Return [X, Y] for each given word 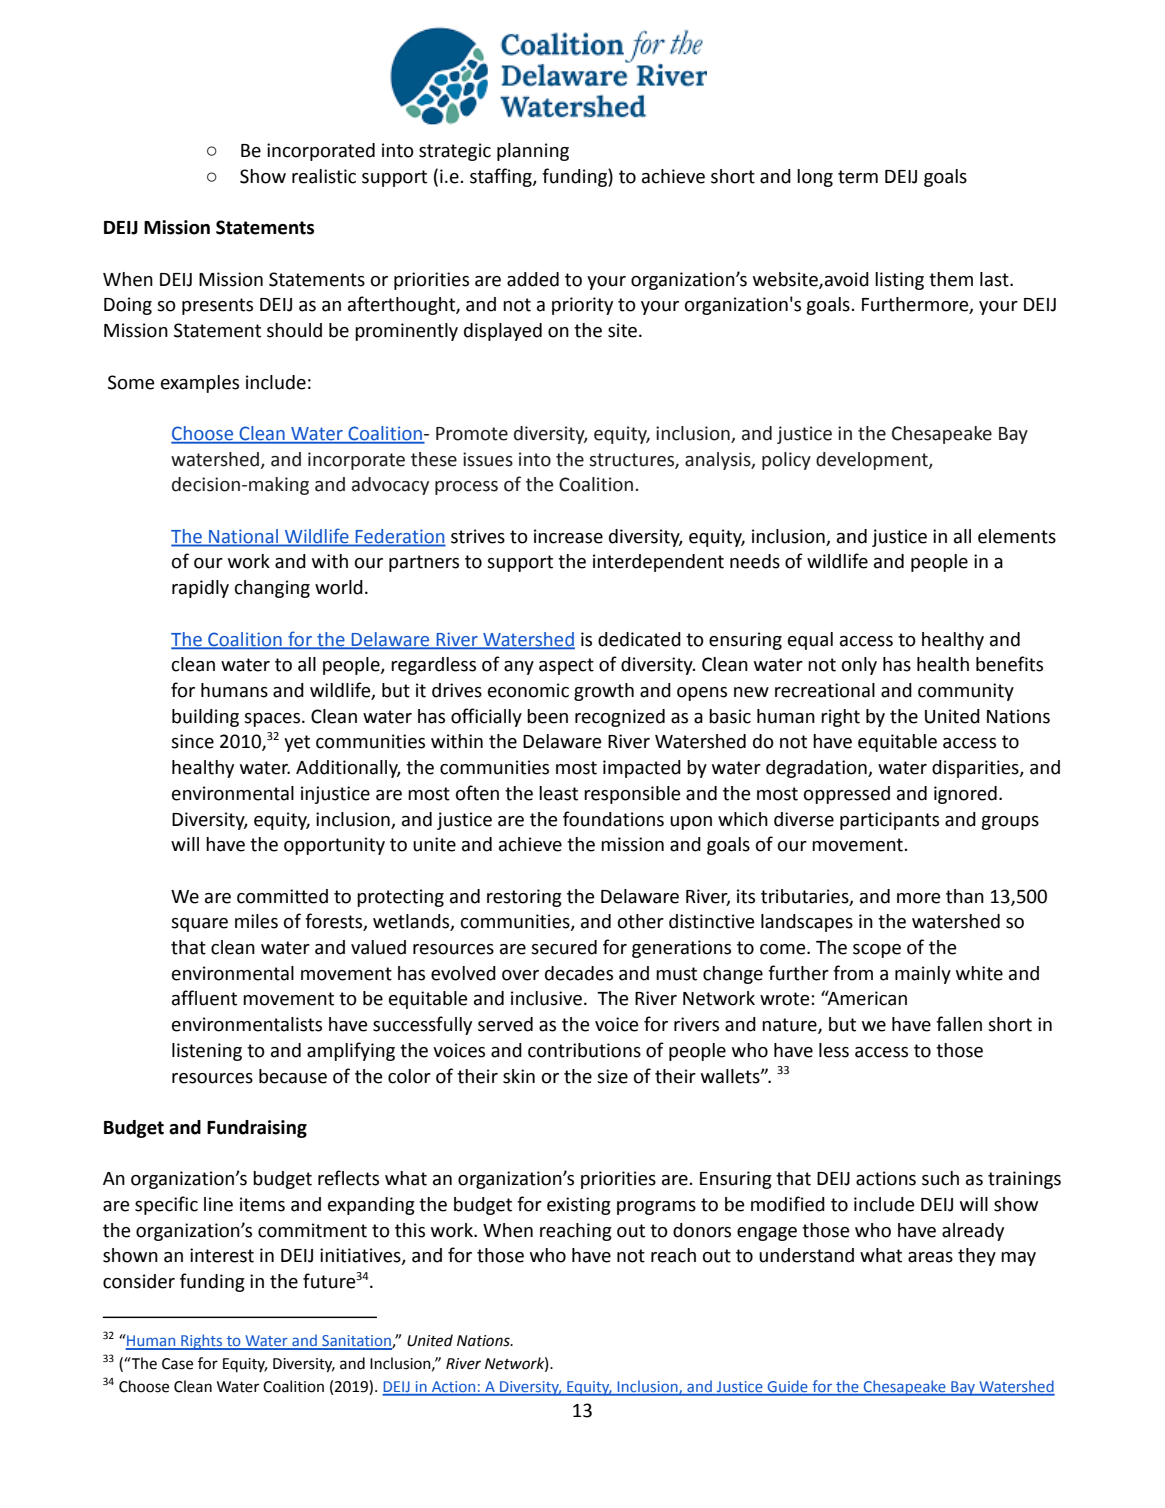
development [873, 461]
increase [568, 536]
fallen [959, 1024]
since [192, 741]
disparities [976, 769]
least [558, 793]
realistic [324, 176]
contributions [584, 1050]
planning [533, 152]
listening [207, 1052]
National [243, 536]
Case [177, 1364]
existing [579, 1206]
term [858, 177]
